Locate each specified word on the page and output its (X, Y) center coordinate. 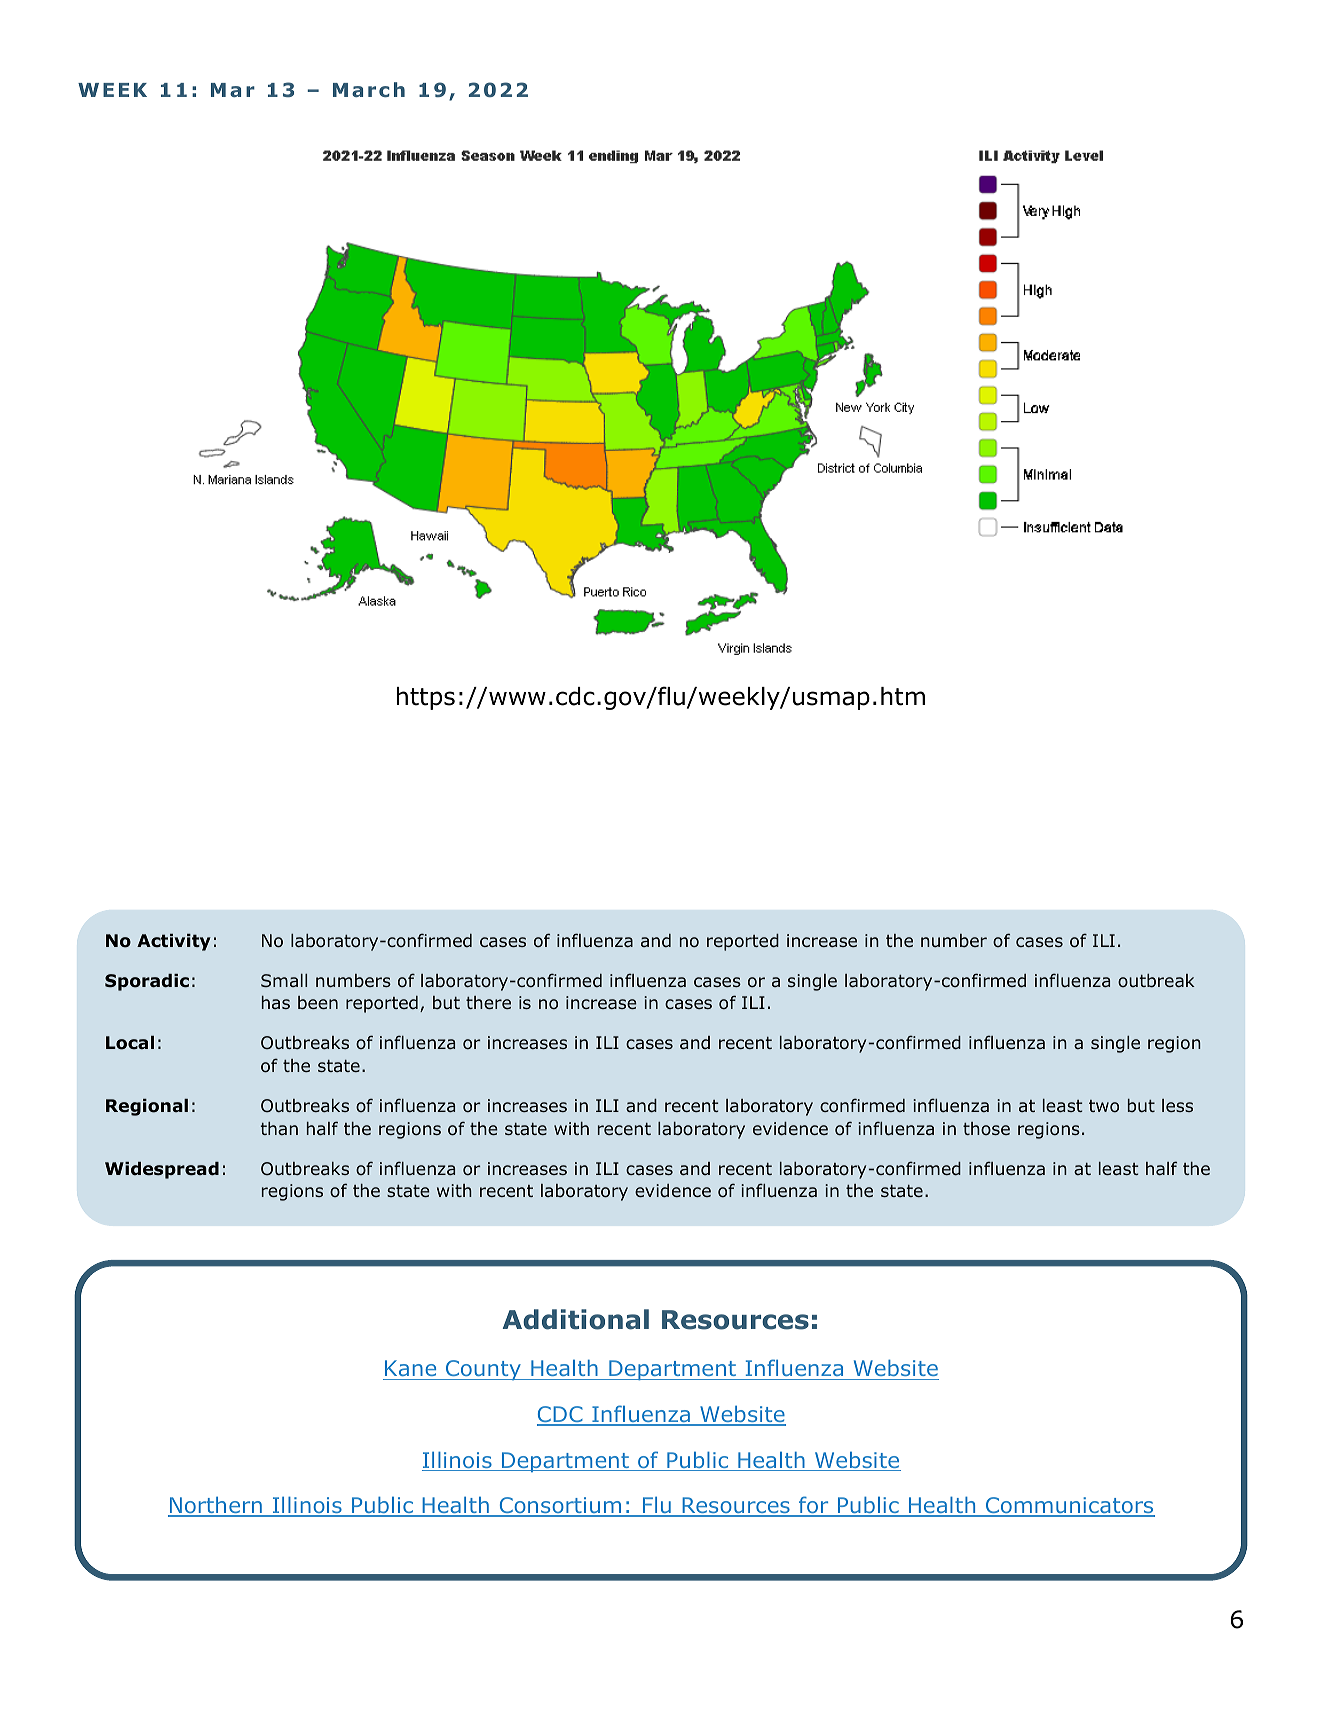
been (318, 1003)
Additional (576, 1319)
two (1104, 1106)
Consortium (560, 1506)
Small (284, 980)
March (369, 89)
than (279, 1128)
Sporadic (147, 982)
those (986, 1128)
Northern (216, 1506)
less (1177, 1105)
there (488, 1002)
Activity (174, 942)
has (276, 1002)
